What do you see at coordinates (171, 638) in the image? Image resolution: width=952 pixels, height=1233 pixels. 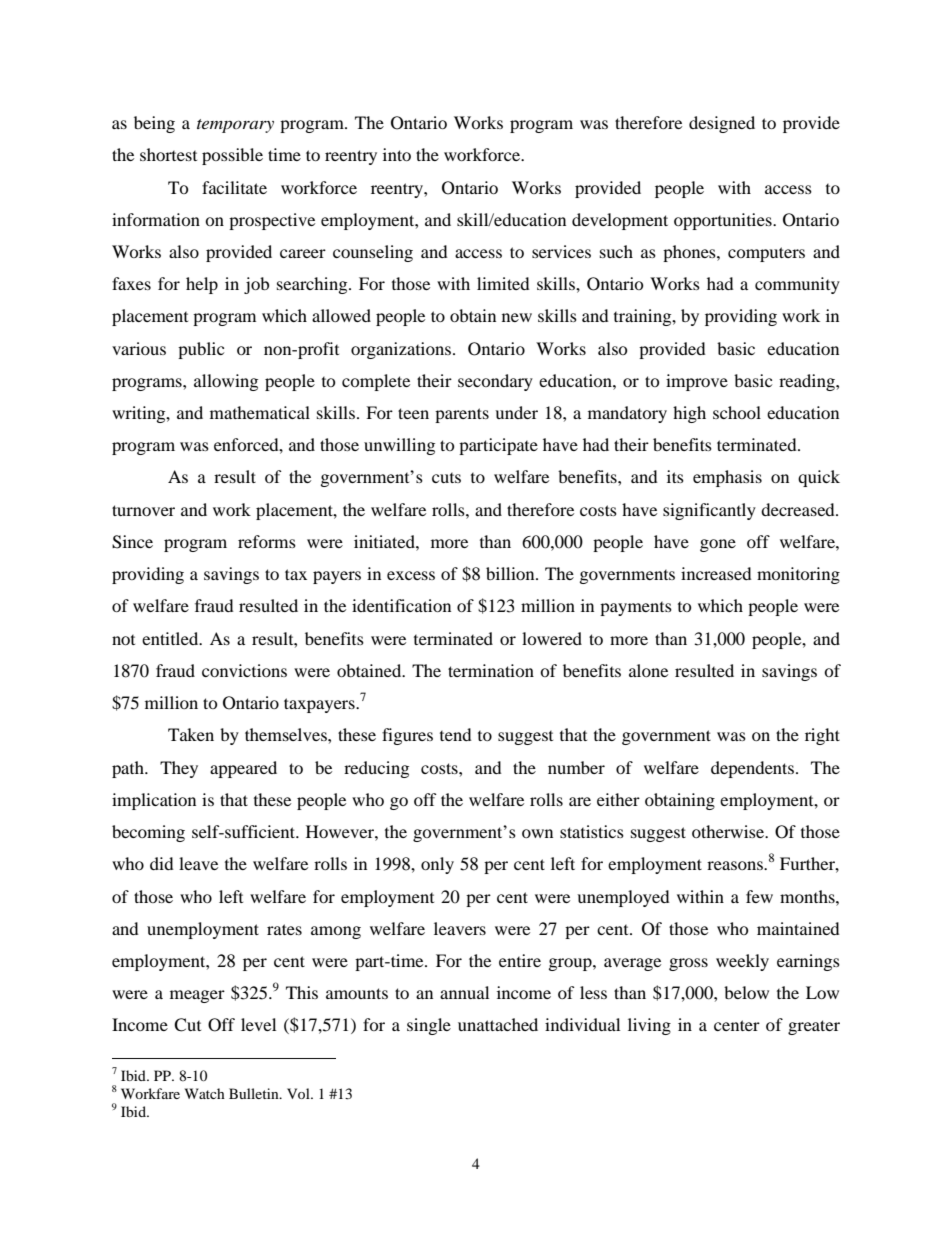 I see `entitled` at bounding box center [171, 638].
